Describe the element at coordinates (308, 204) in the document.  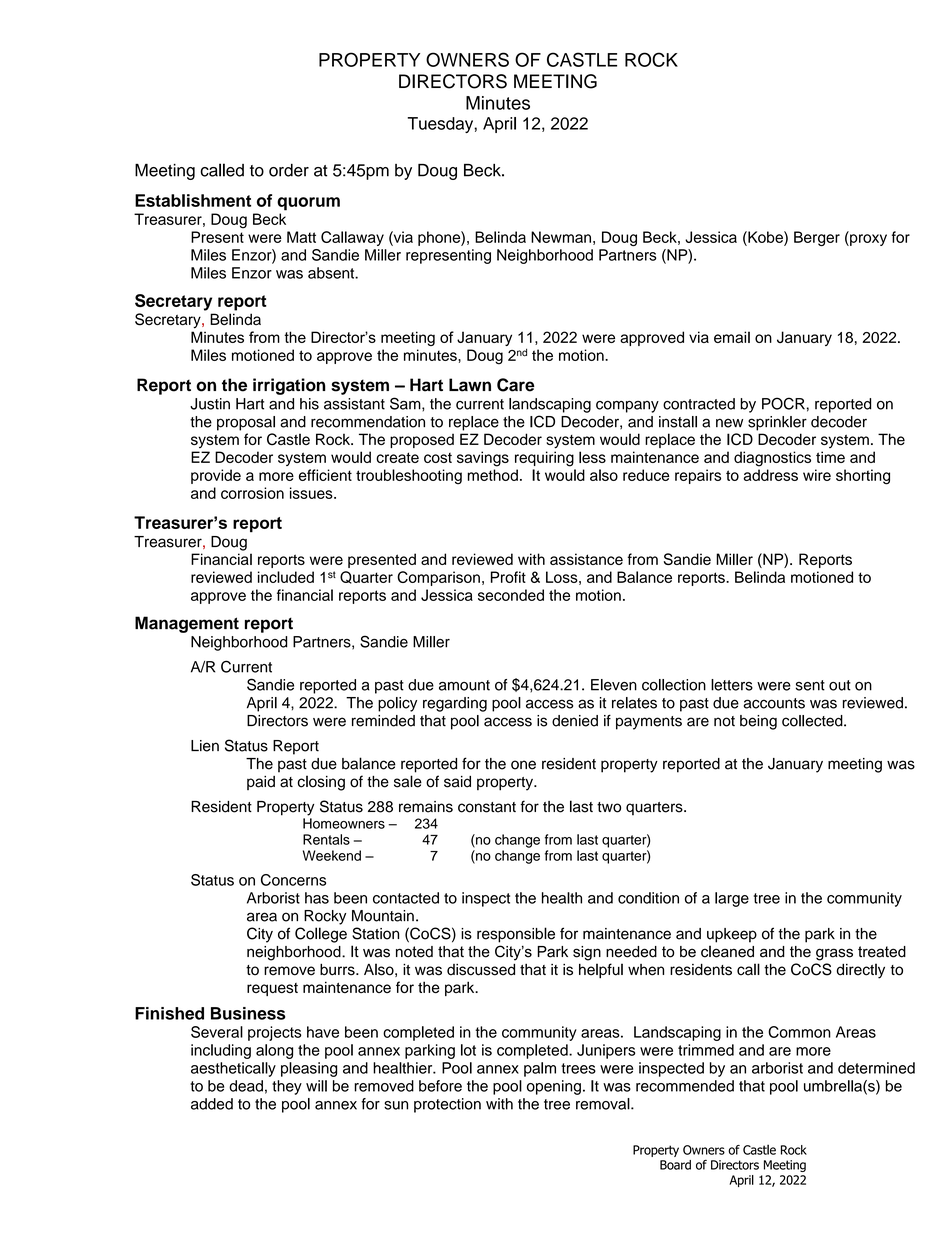
I see `quorum` at that location.
